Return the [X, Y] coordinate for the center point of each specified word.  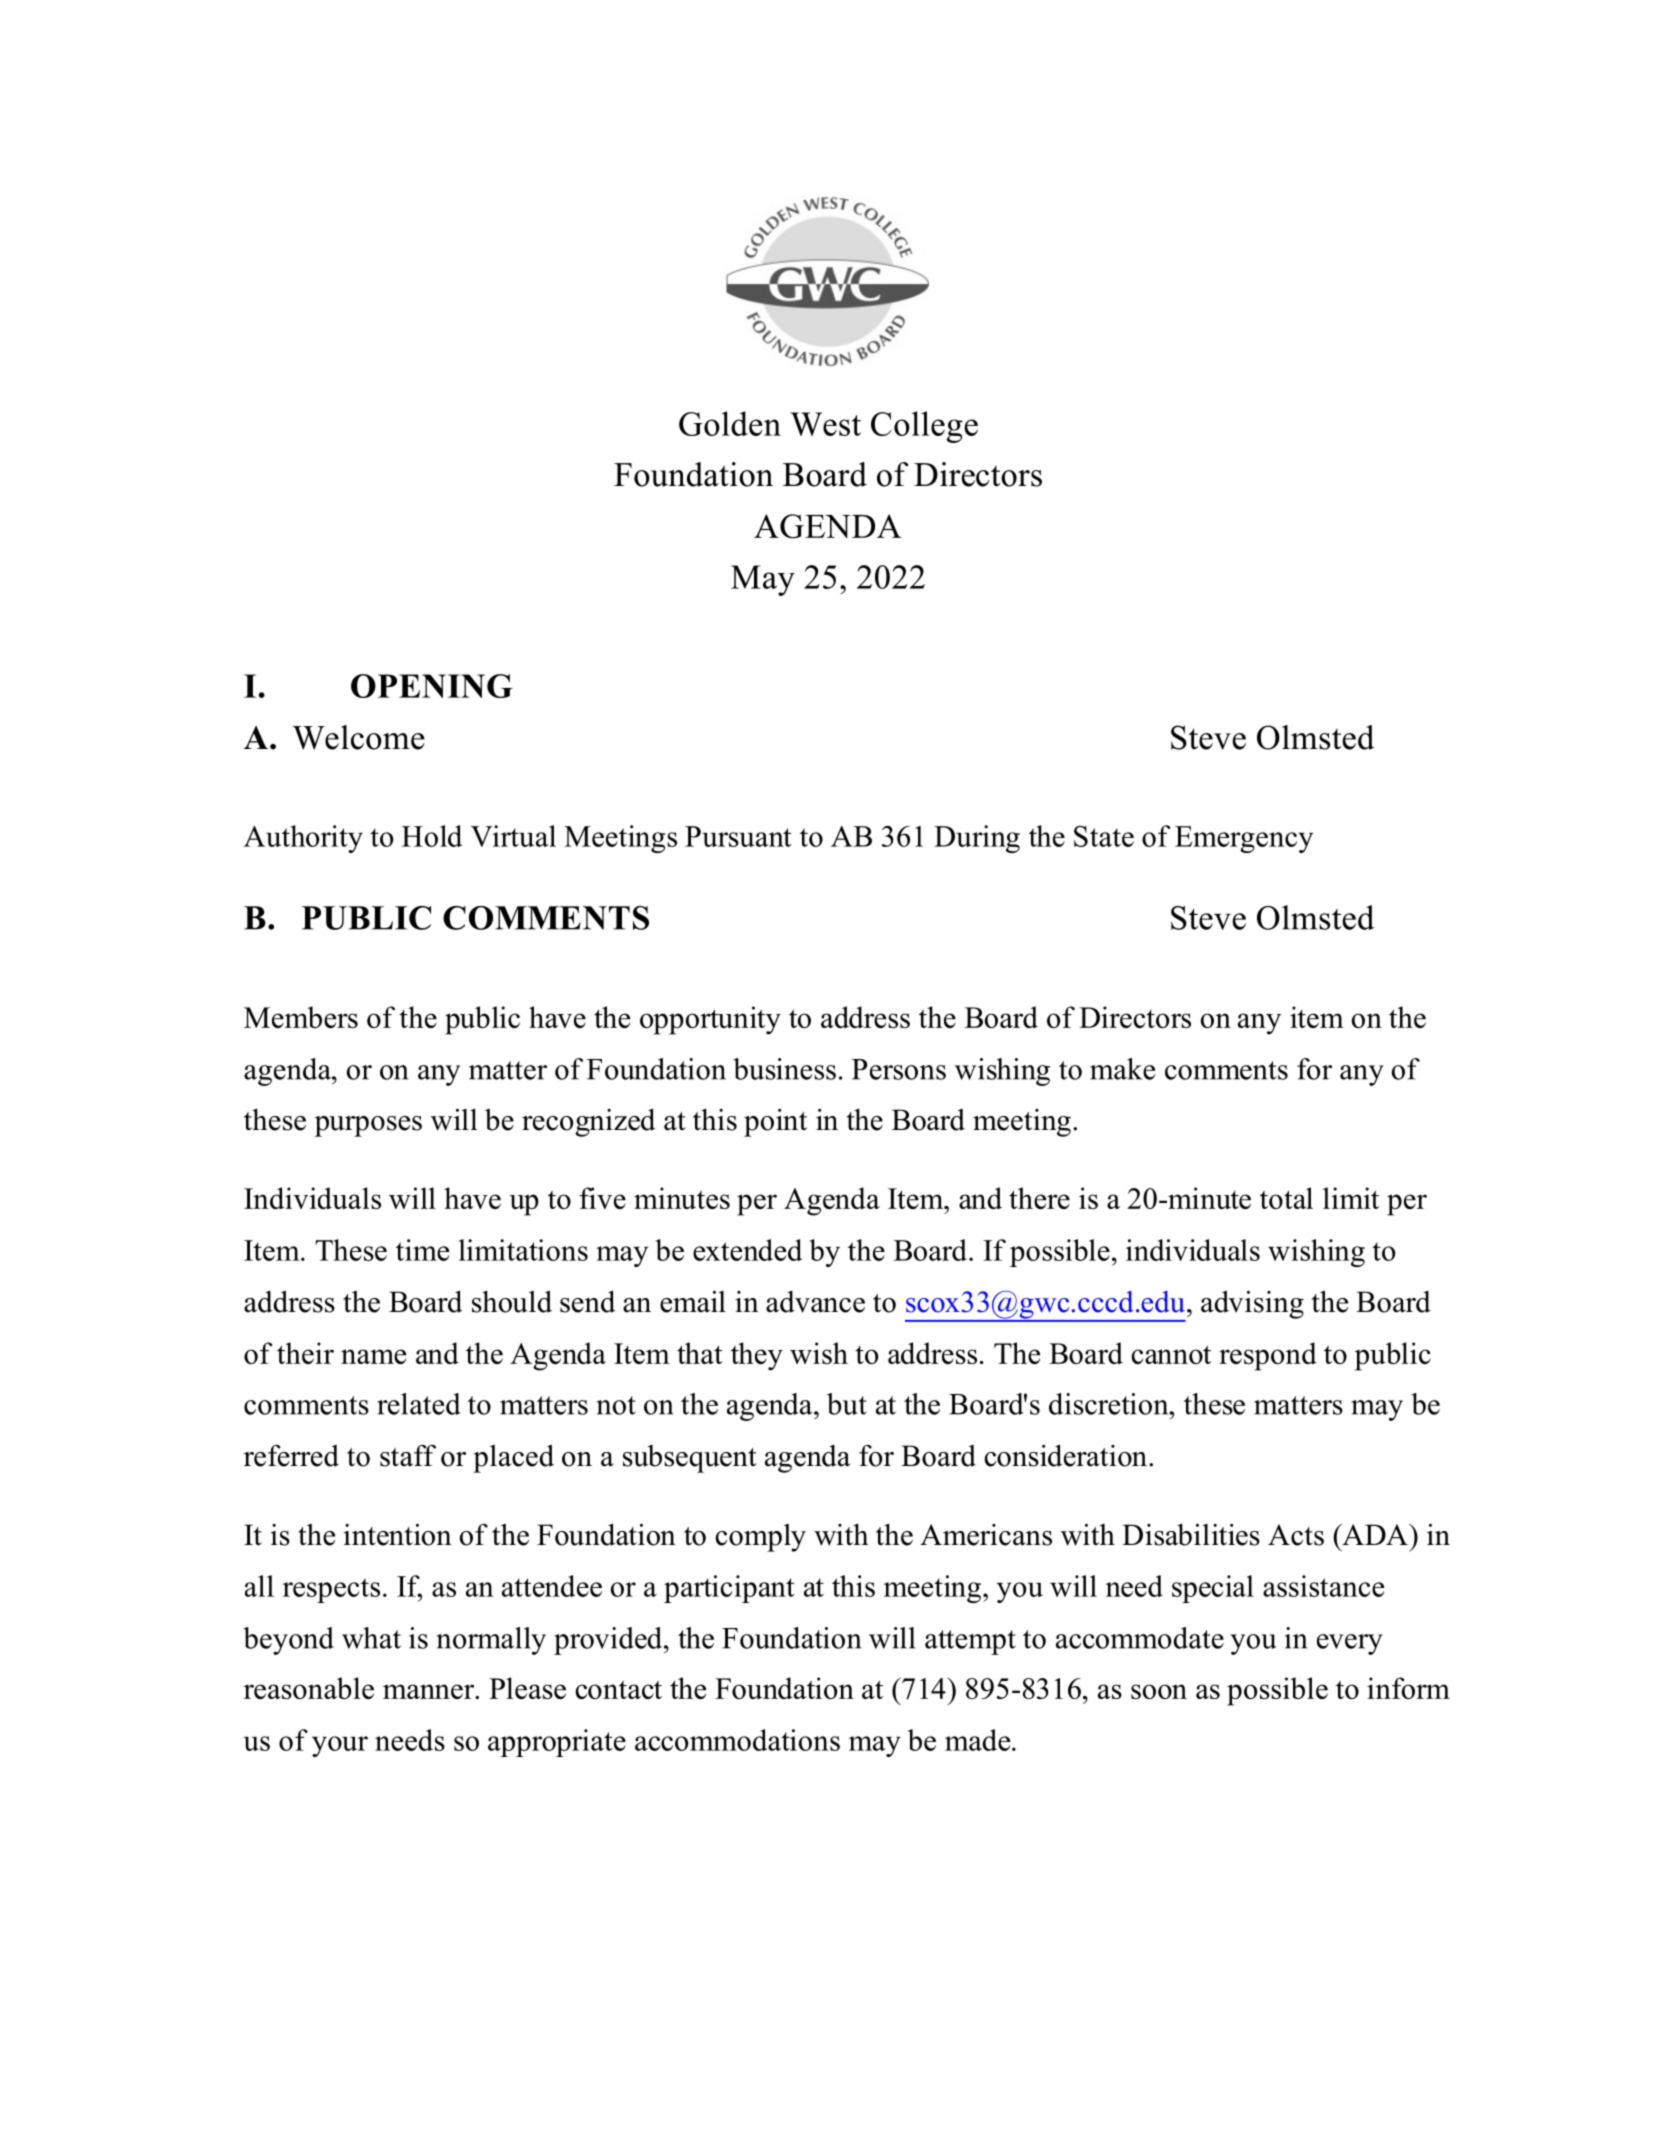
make [1122, 1069]
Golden [730, 423]
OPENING [432, 686]
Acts [1296, 1535]
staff [408, 1456]
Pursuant [738, 836]
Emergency [1244, 839]
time [422, 1250]
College [924, 427]
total [1286, 1198]
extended [747, 1250]
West [825, 424]
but [847, 1404]
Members [301, 1017]
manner [429, 1691]
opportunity [710, 1020]
